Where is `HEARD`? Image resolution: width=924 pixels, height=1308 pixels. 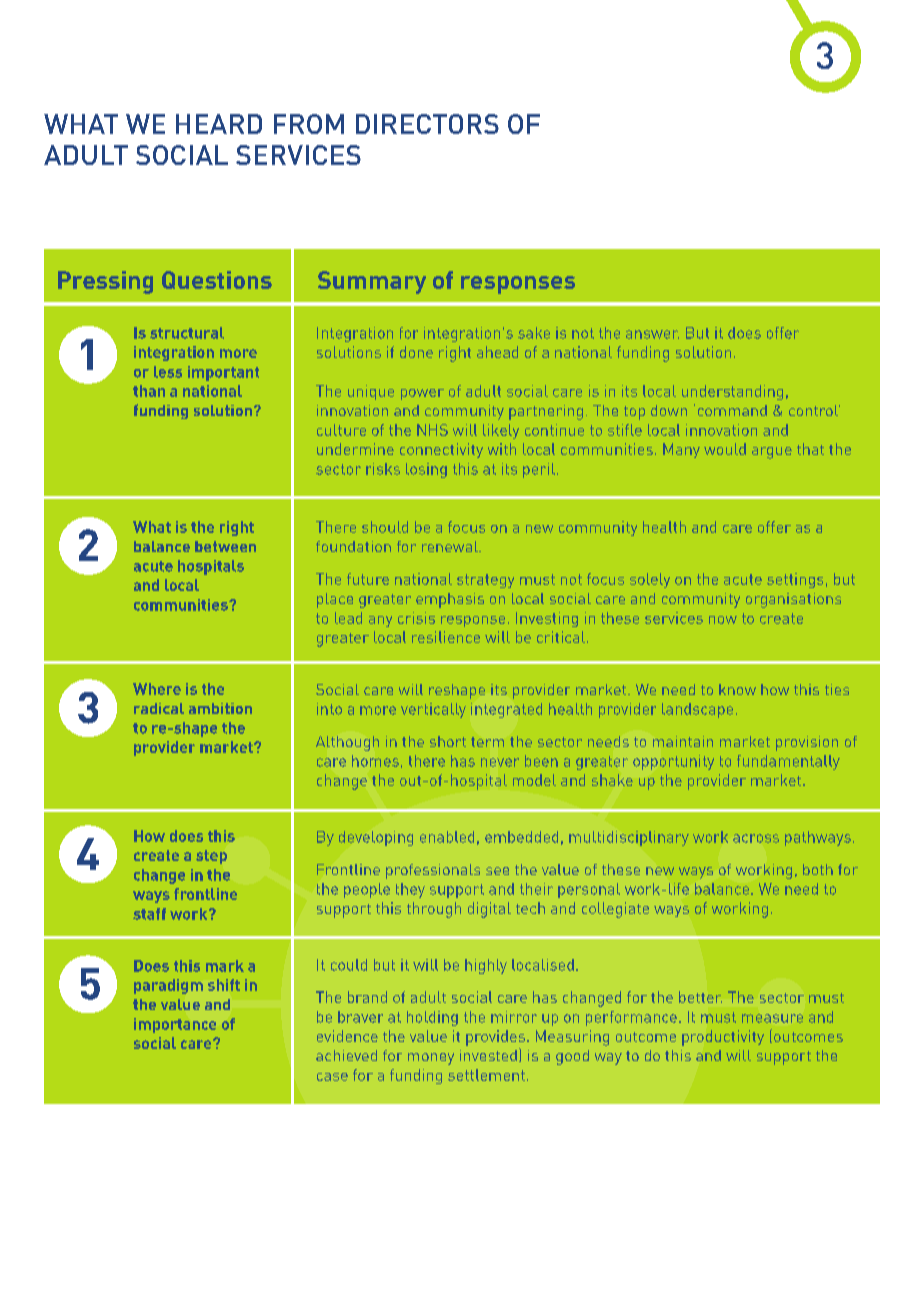 HEARD is located at coordinates (219, 124).
